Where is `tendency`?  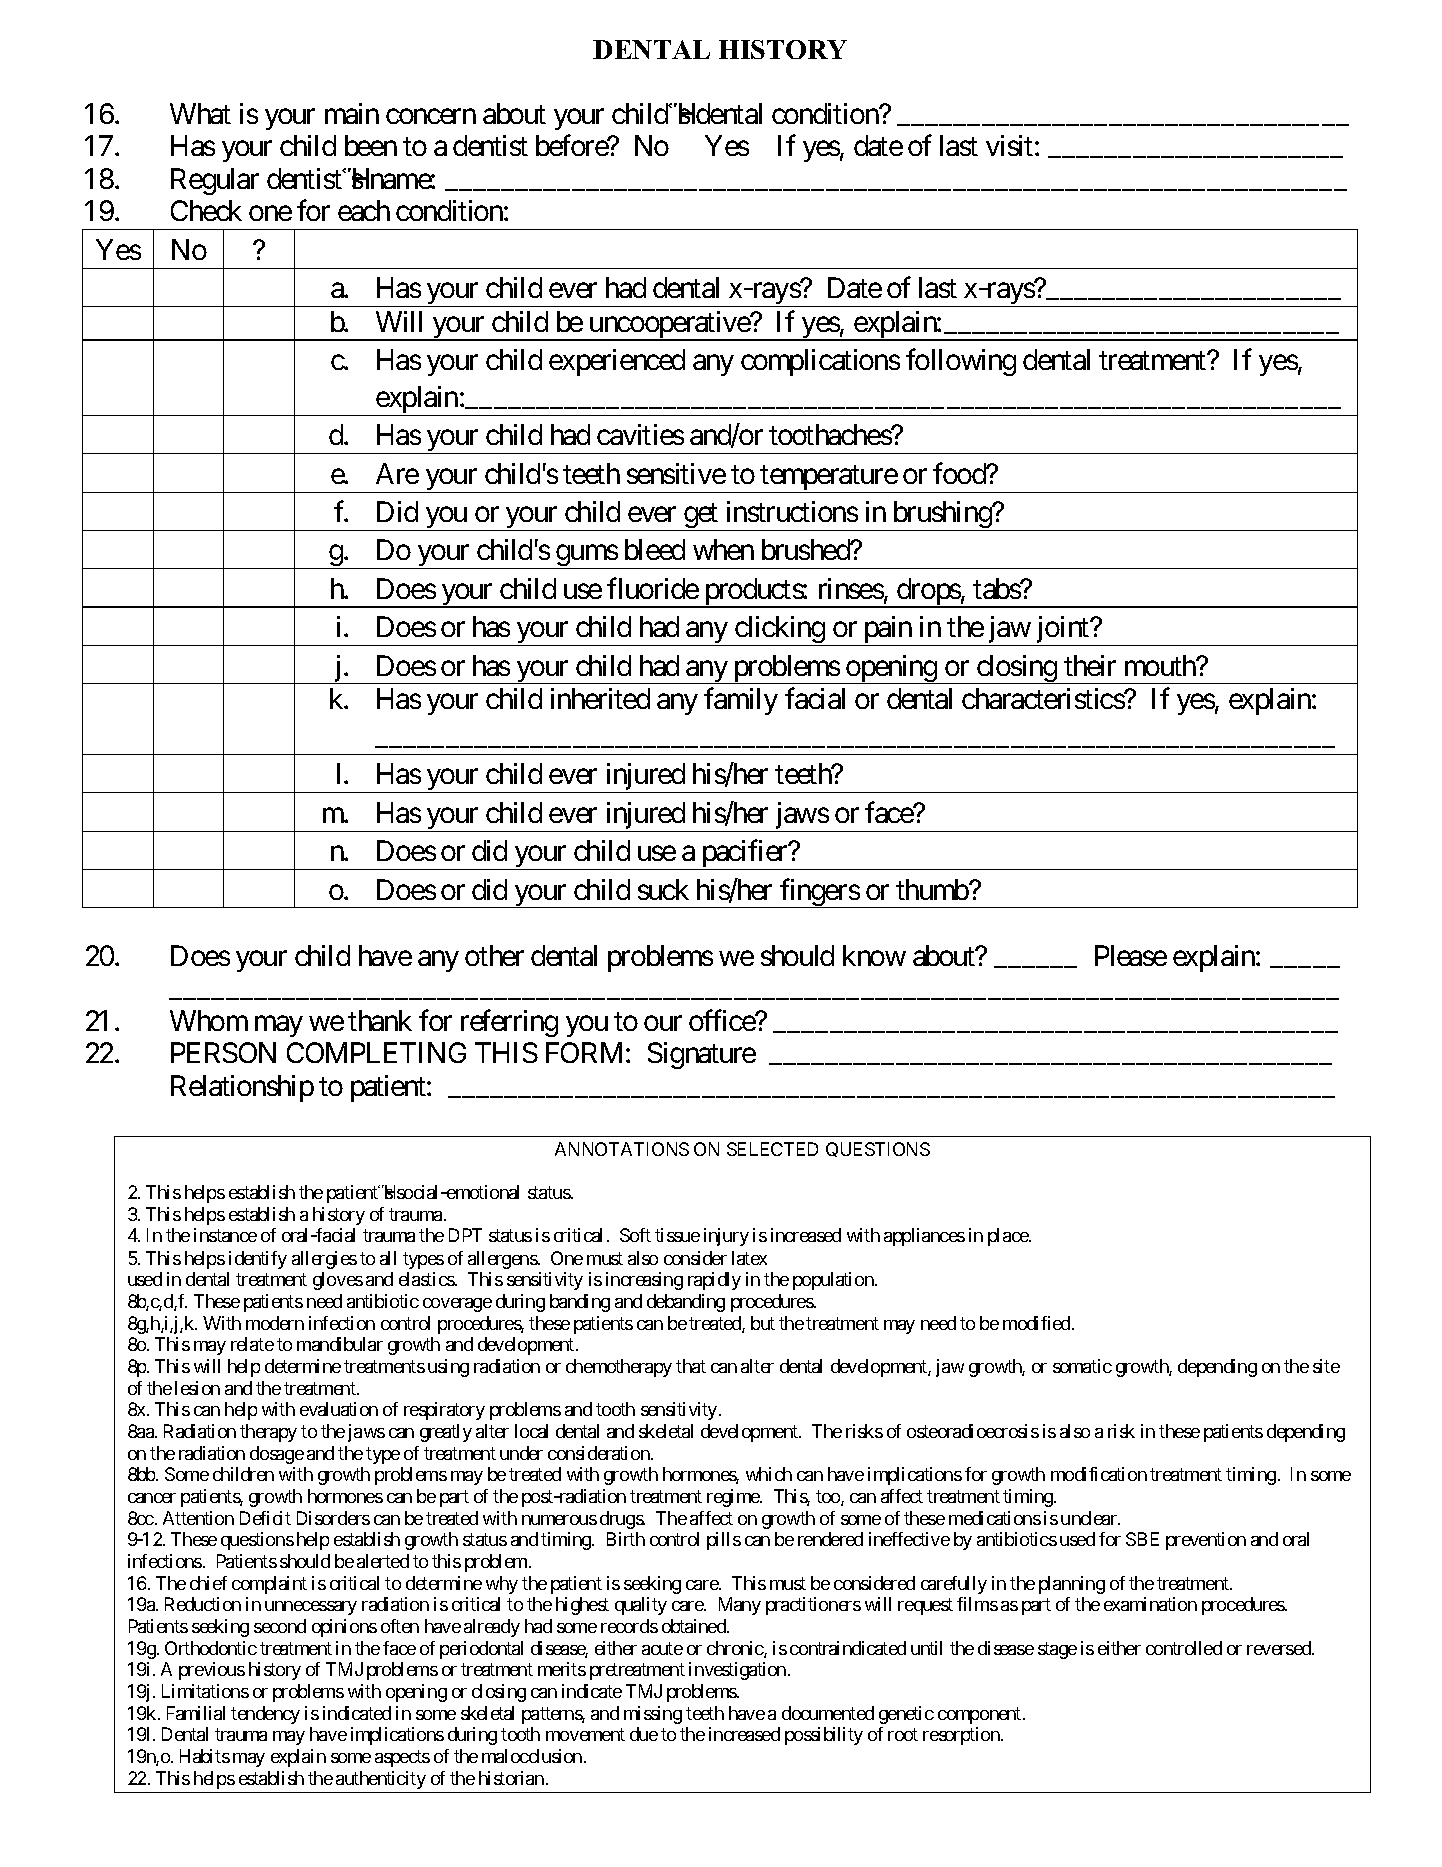
tendency is located at coordinates (265, 1715).
